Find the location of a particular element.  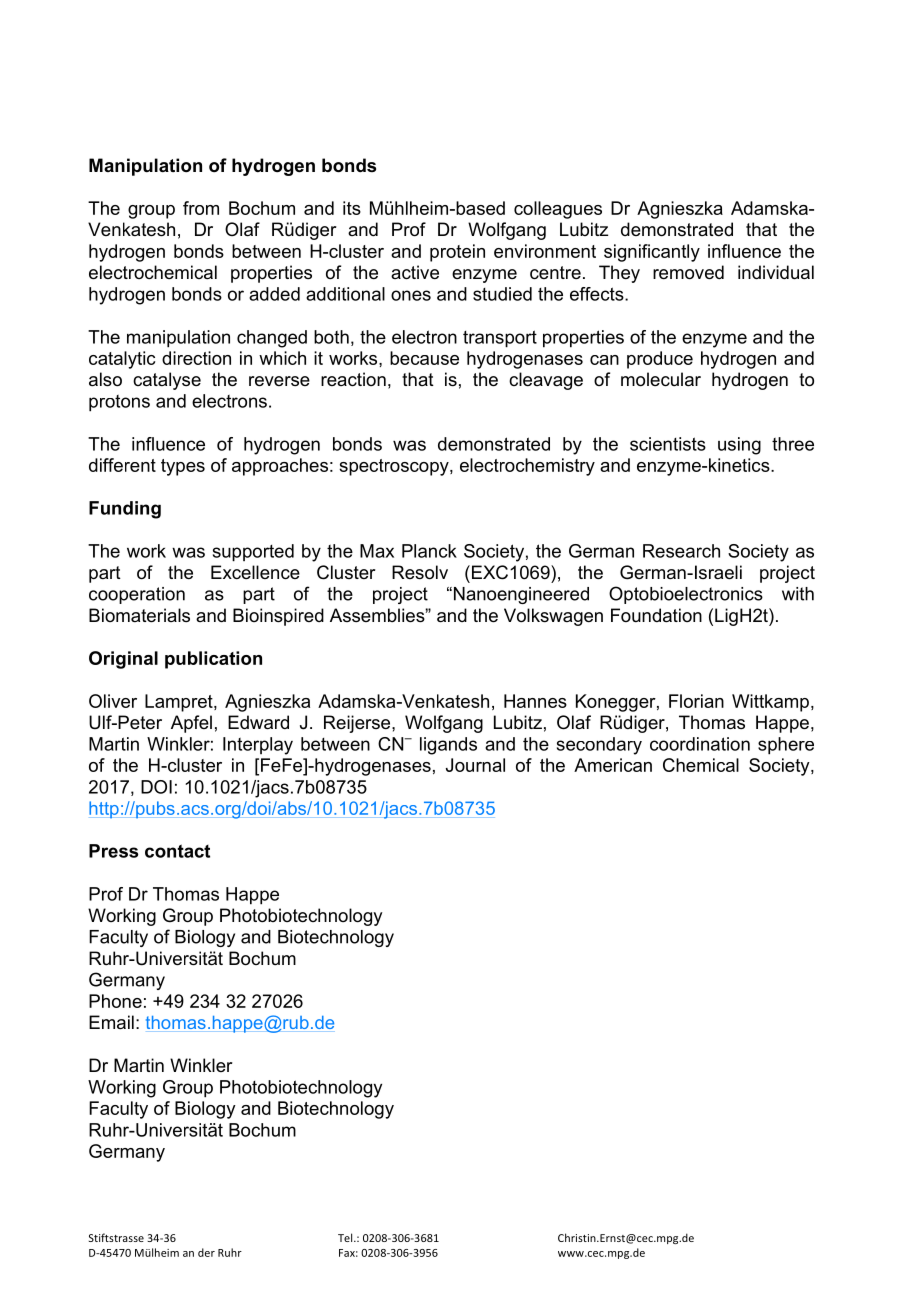

protein is located at coordinates (457, 253).
